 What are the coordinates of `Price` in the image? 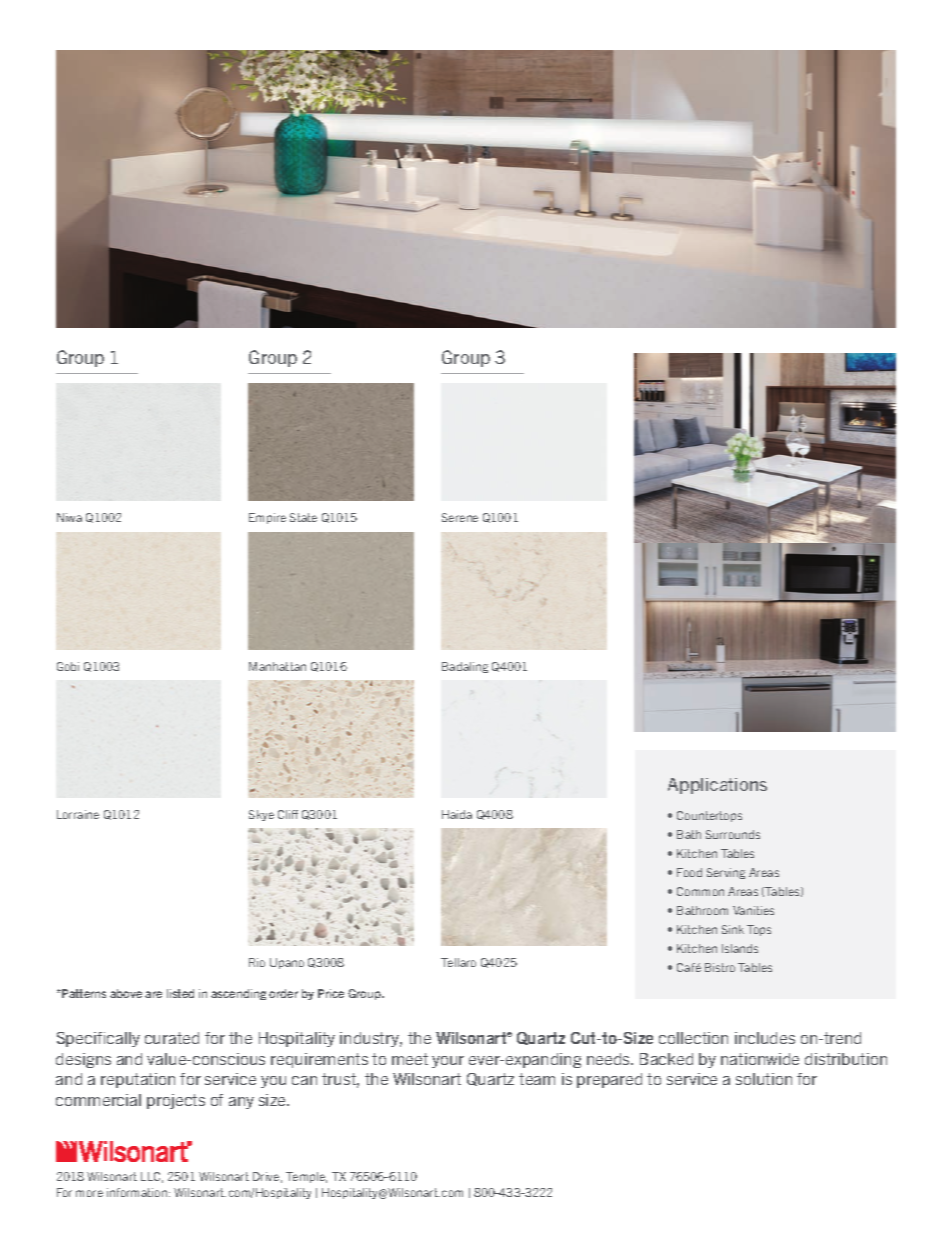 It's located at (331, 993).
